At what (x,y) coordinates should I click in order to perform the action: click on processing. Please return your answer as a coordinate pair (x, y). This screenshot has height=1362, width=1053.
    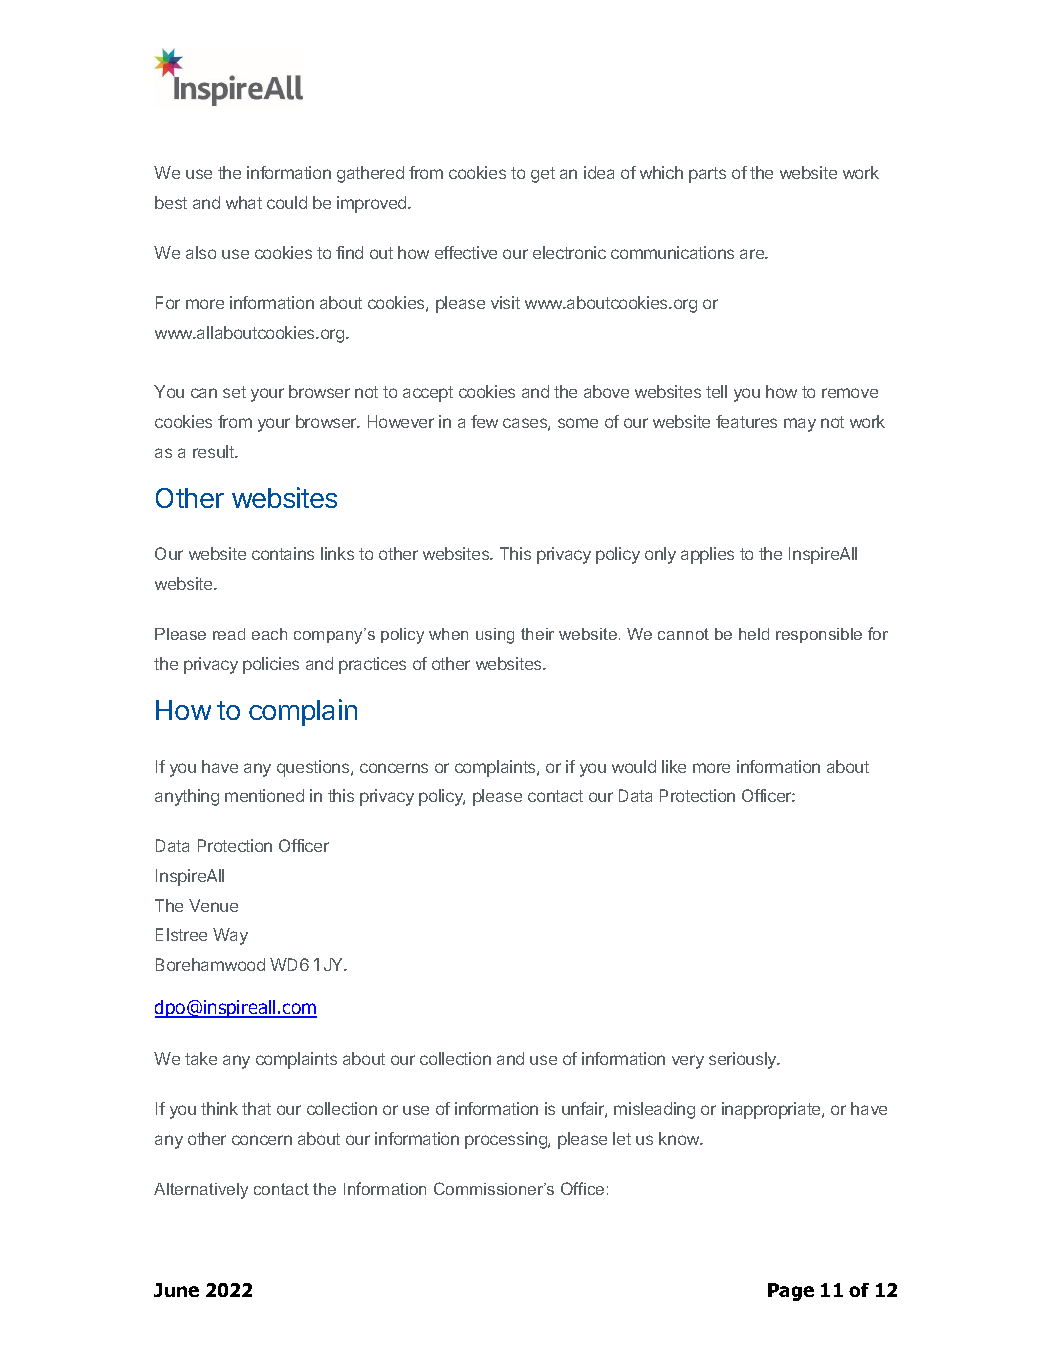
    Looking at the image, I should click on (507, 1140).
